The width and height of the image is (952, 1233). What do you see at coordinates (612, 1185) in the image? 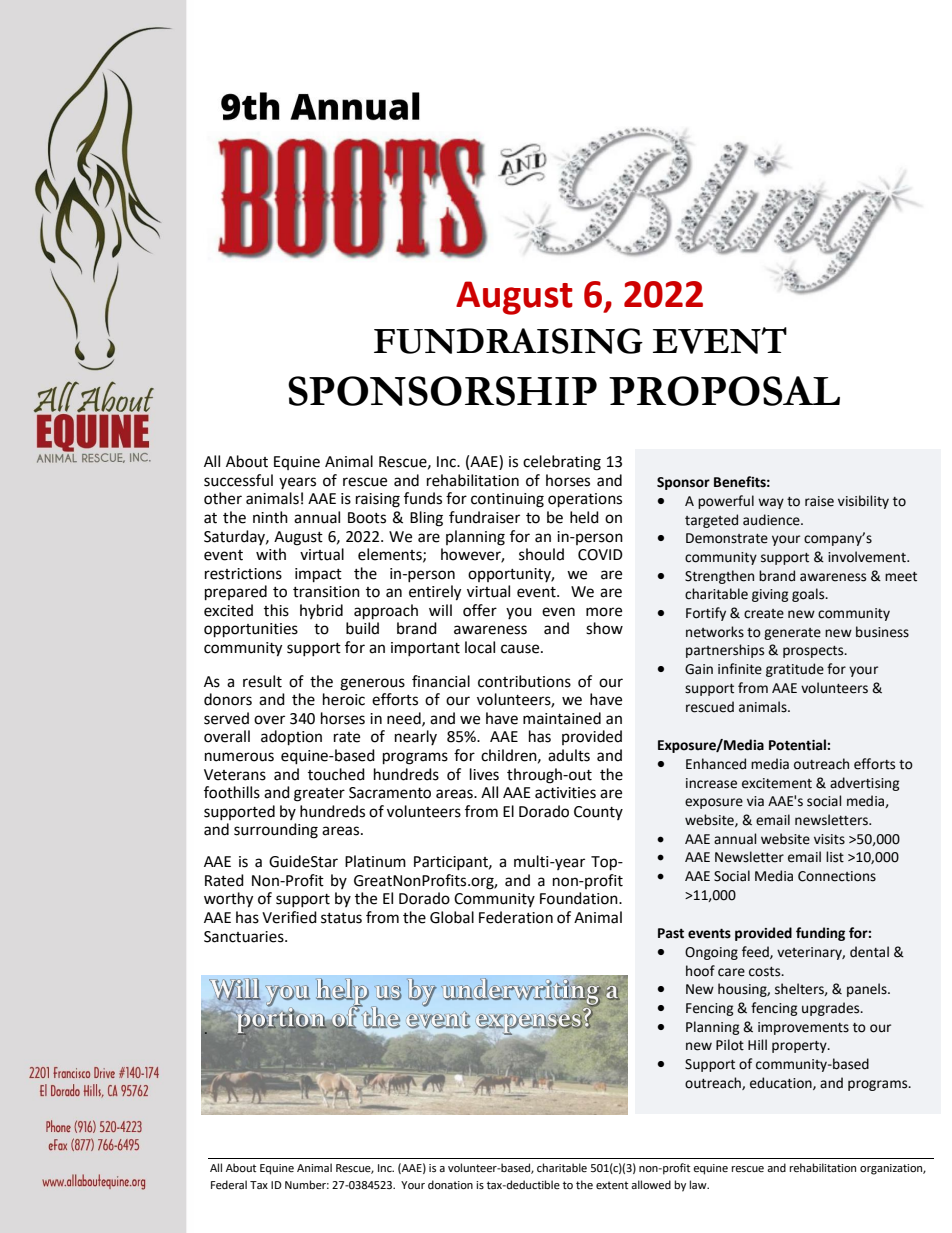
I see `extent` at bounding box center [612, 1185].
